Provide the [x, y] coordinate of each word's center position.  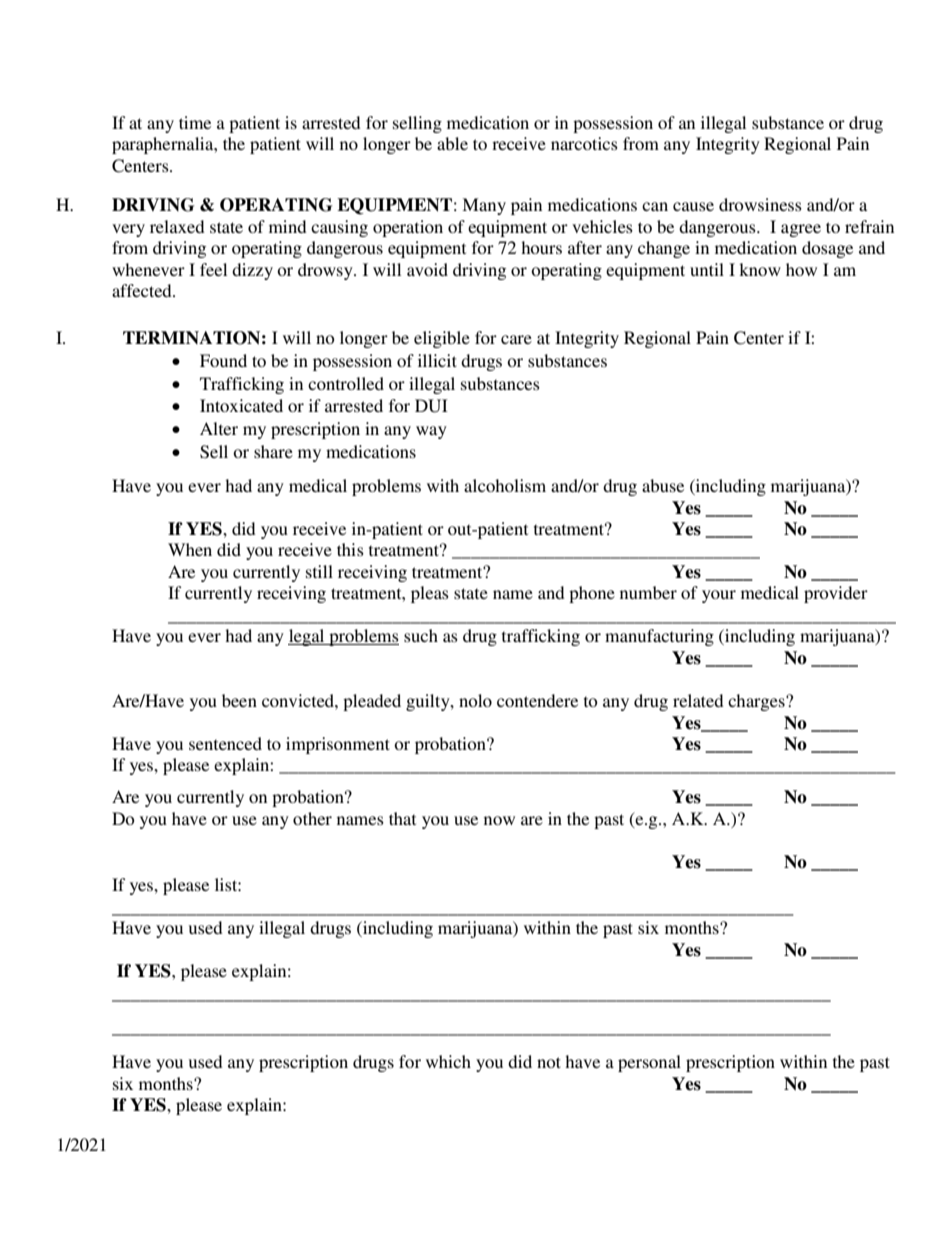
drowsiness [760, 204]
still [319, 571]
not [549, 1062]
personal [649, 1063]
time [195, 122]
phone [592, 594]
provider [836, 594]
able [452, 143]
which [448, 1061]
